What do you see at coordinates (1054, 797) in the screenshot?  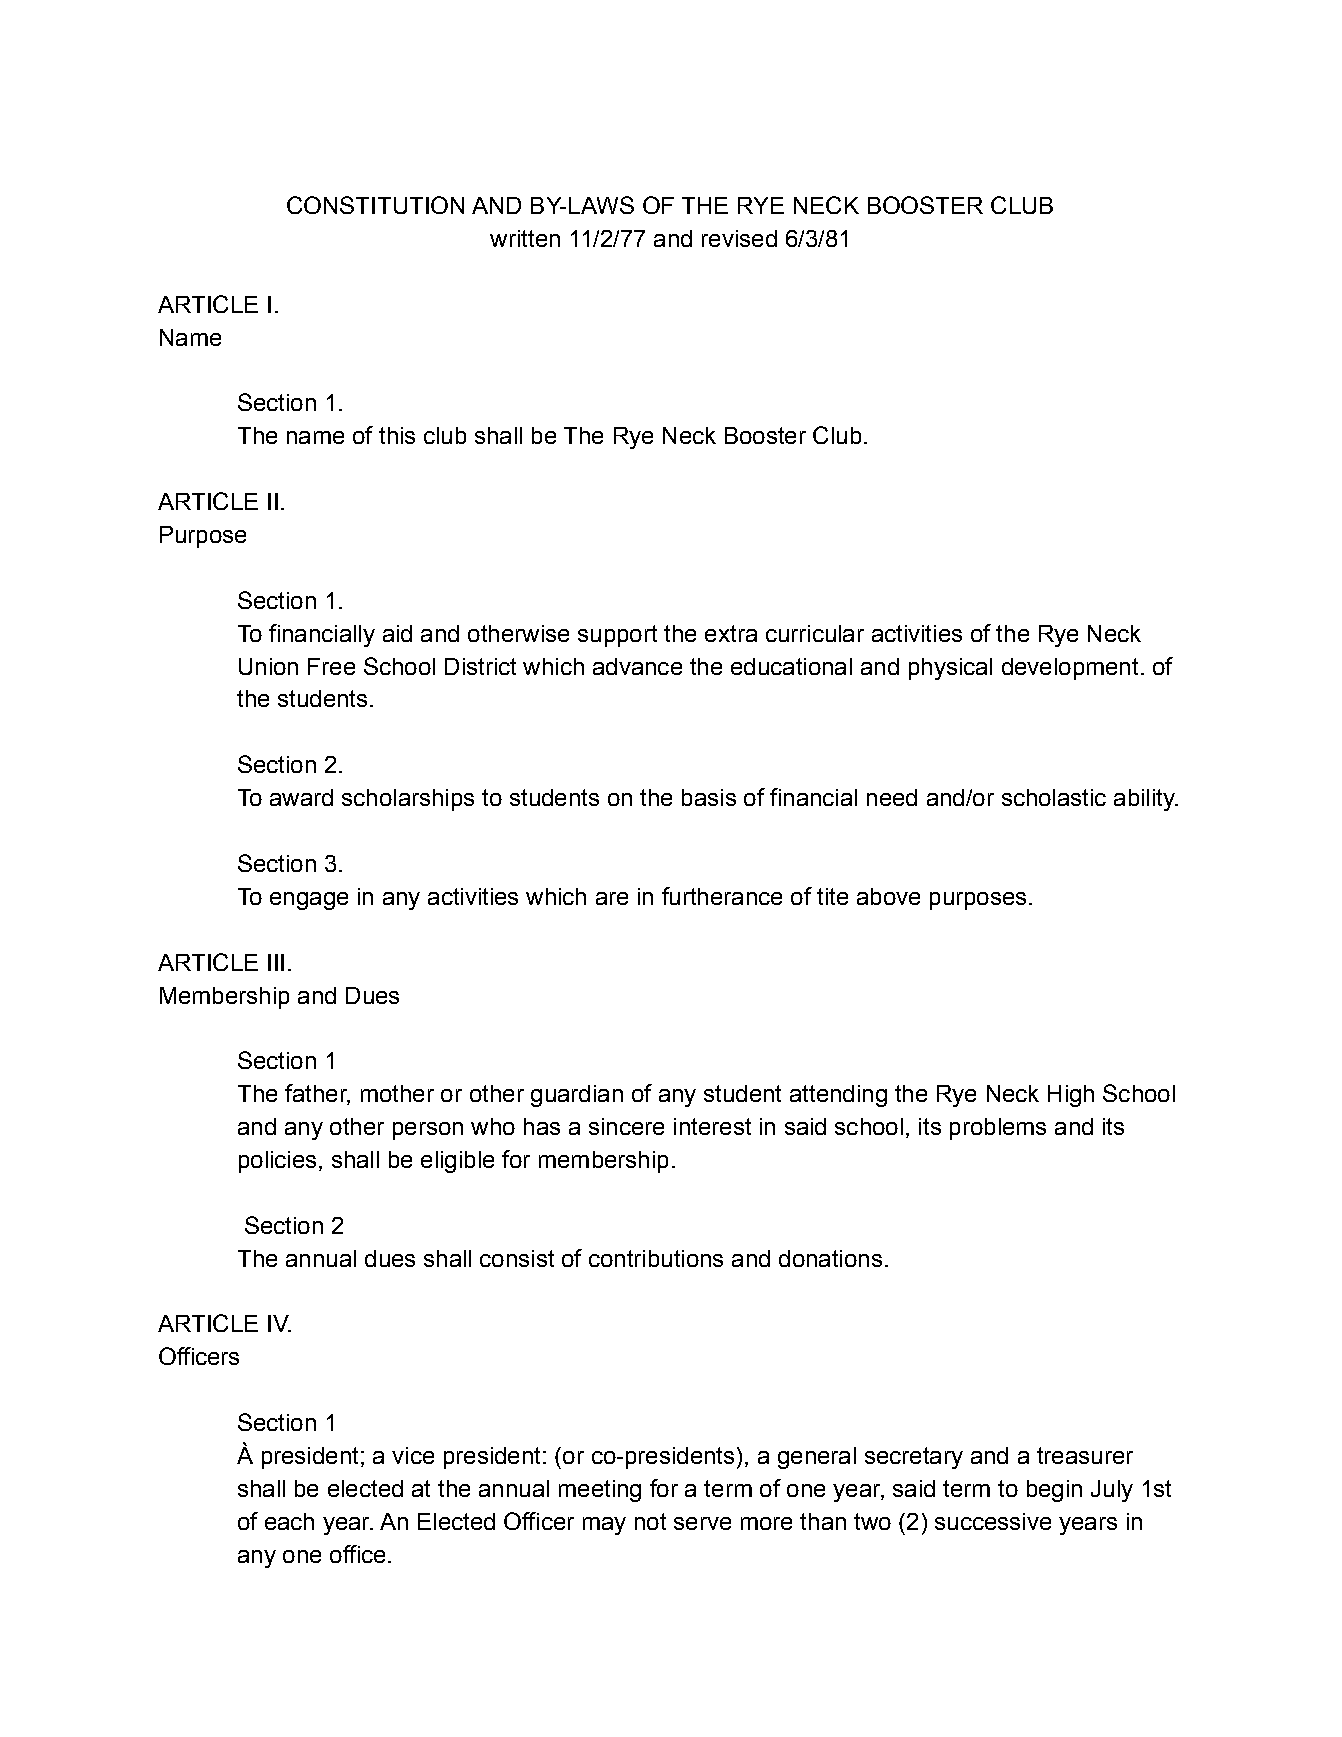 I see `scholastic` at bounding box center [1054, 797].
